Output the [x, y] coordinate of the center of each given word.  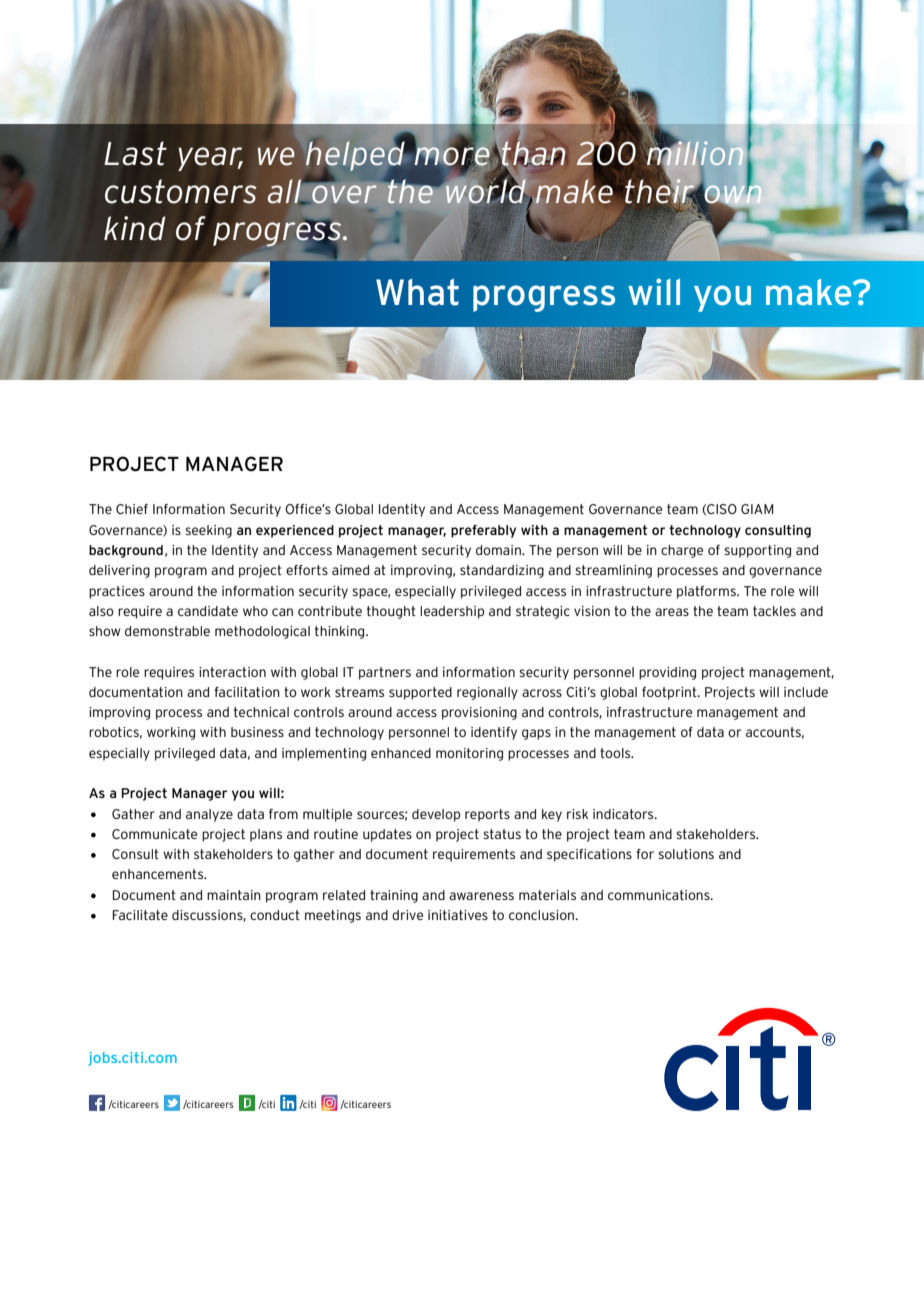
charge [682, 551]
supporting [757, 551]
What [417, 292]
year [210, 159]
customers [181, 191]
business [257, 732]
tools [616, 753]
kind [135, 228]
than [532, 154]
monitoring [469, 754]
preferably [483, 531]
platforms [707, 592]
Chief [132, 509]
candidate [208, 611]
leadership [452, 612]
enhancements [159, 874]
